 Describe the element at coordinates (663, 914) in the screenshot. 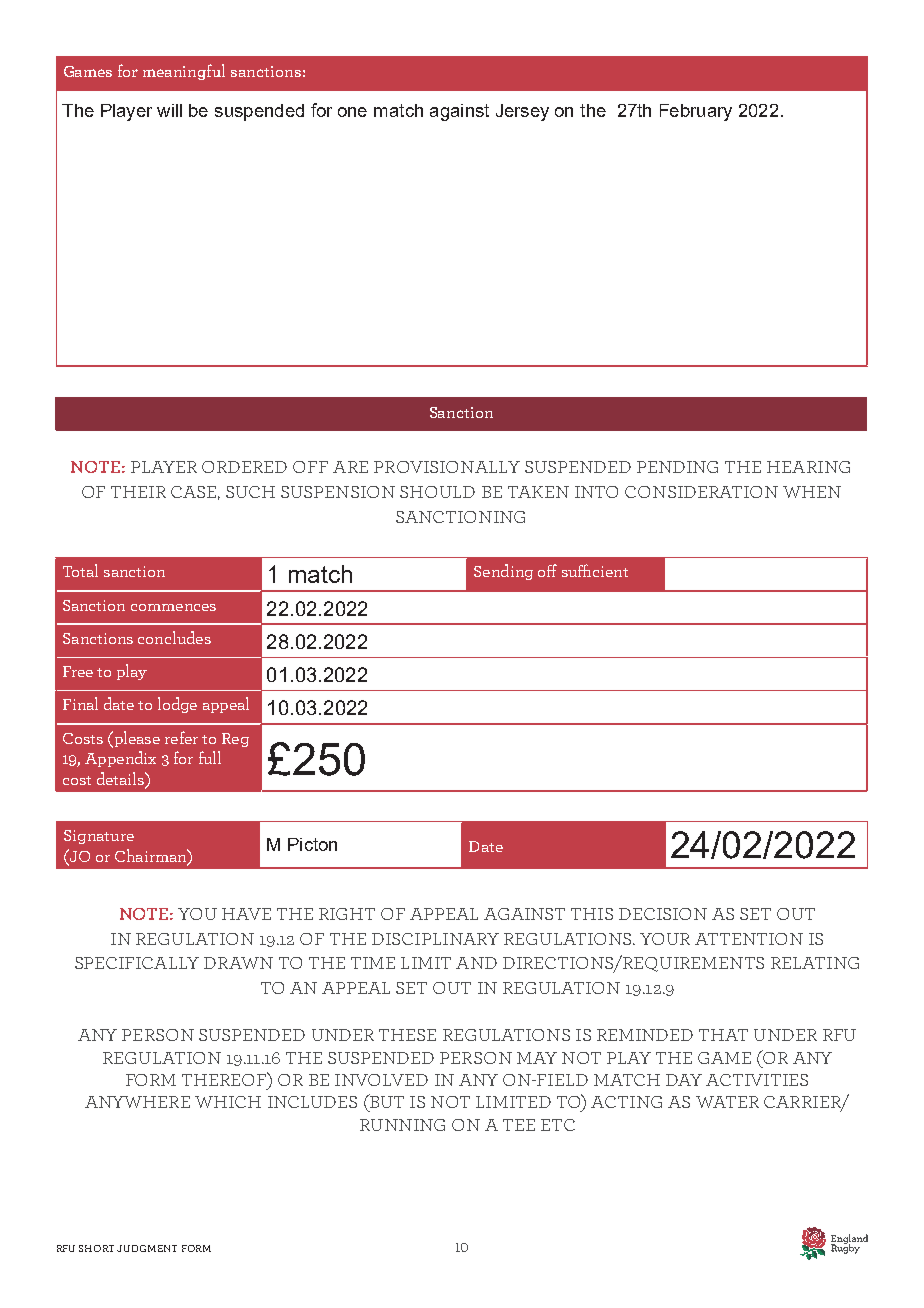

I see `DECISION` at that location.
